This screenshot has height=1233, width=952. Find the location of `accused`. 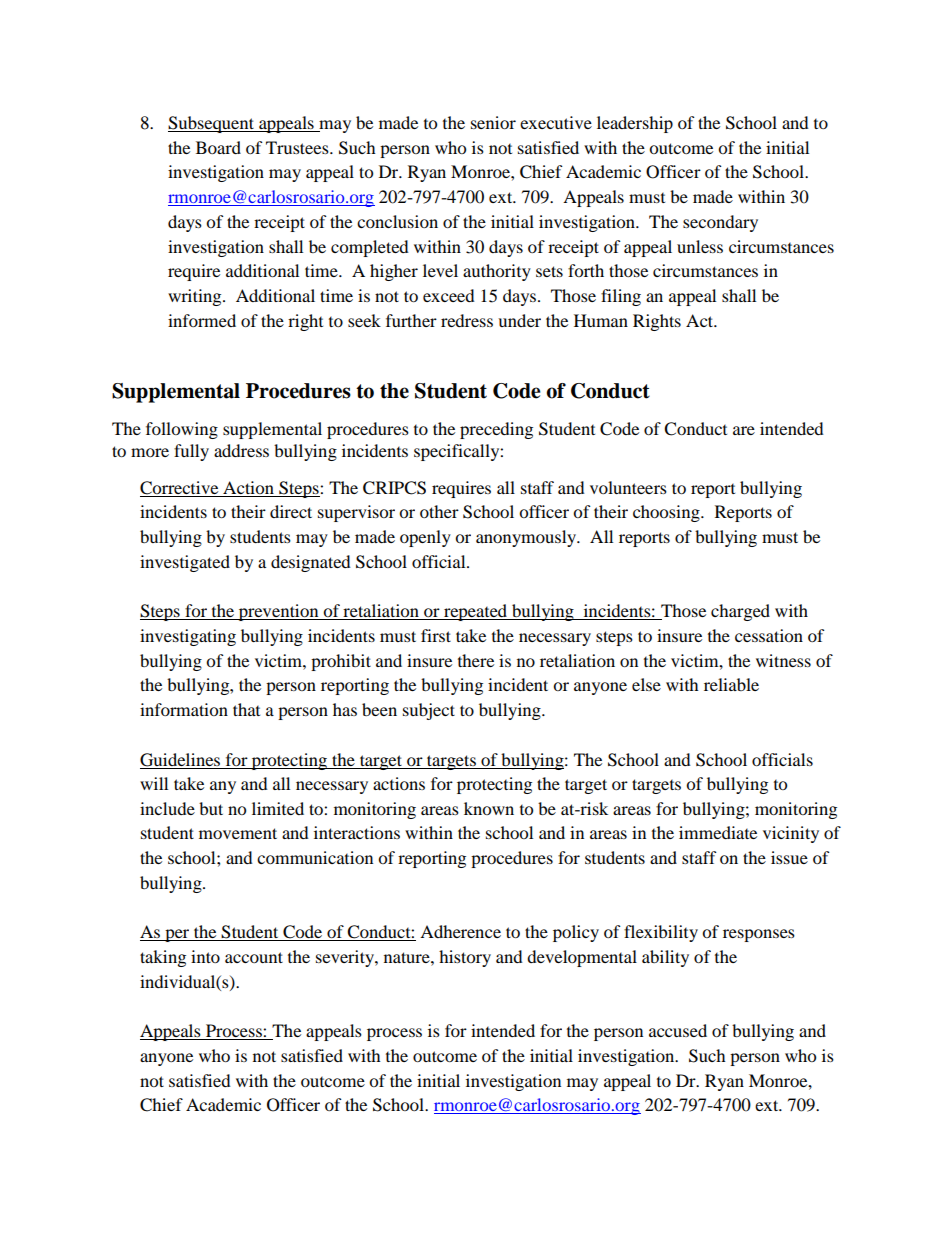

accused is located at coordinates (678, 1030).
